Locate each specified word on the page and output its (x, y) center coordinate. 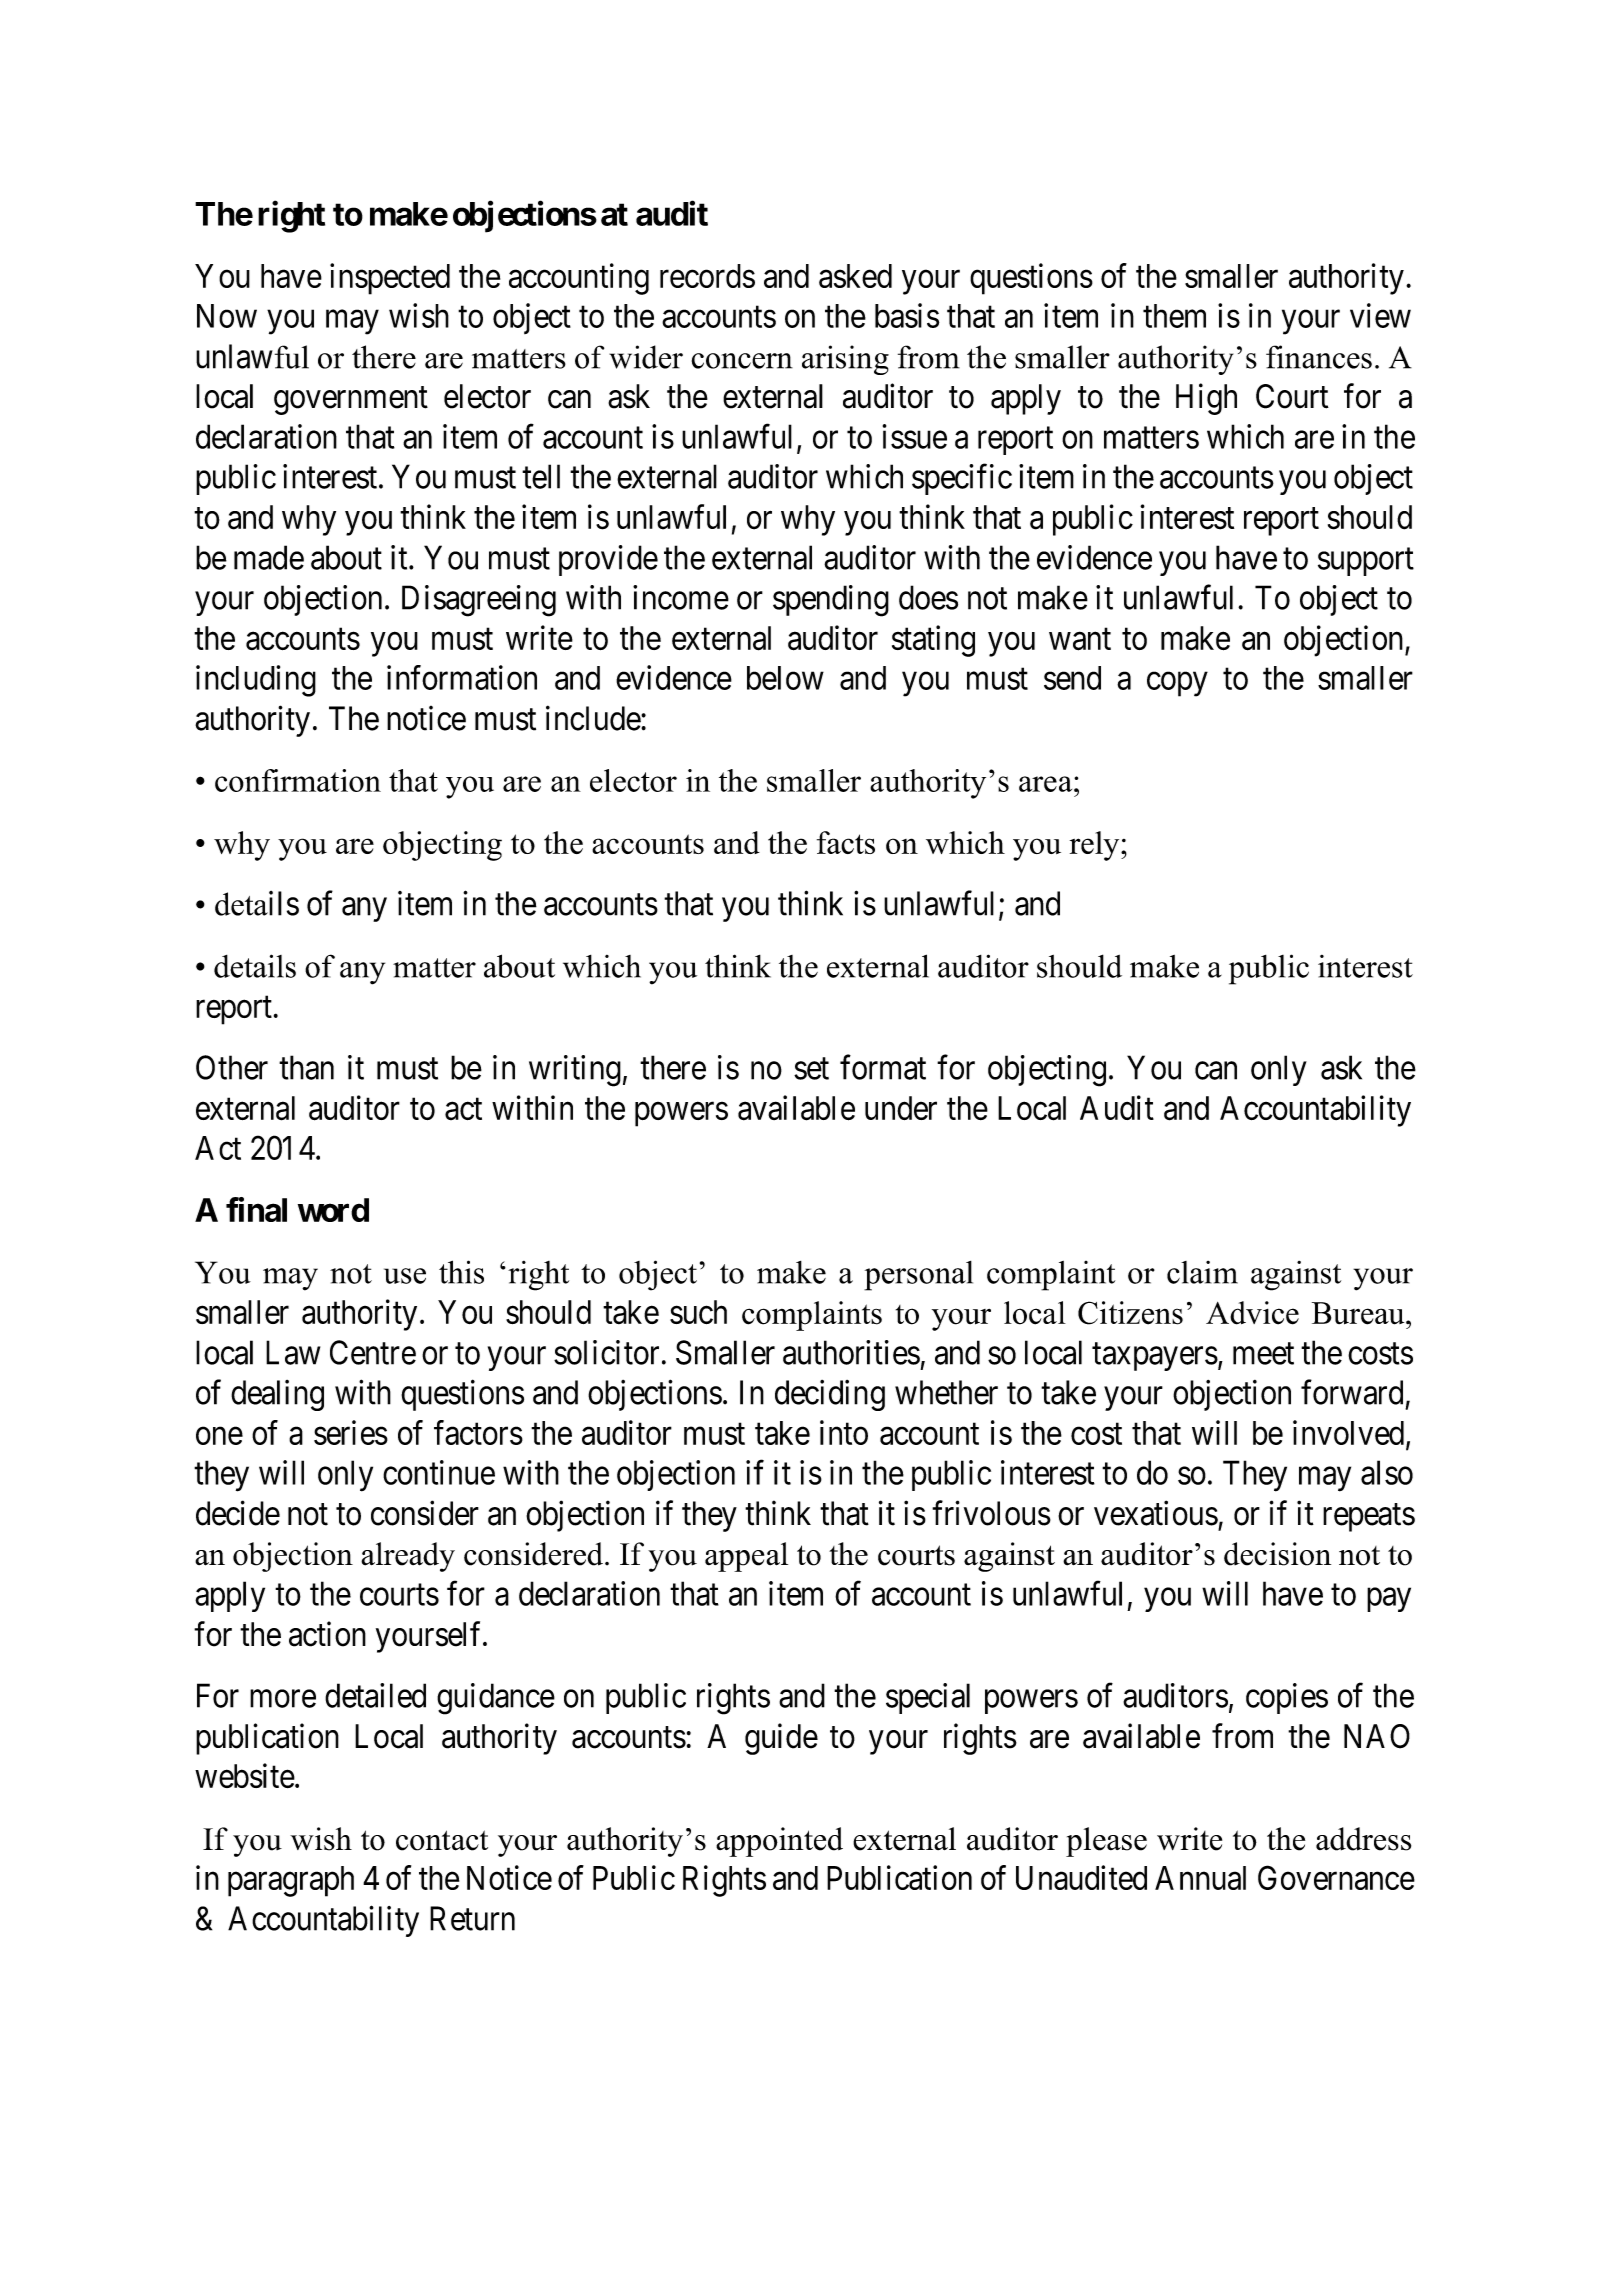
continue (439, 1472)
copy (1177, 684)
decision (1277, 1554)
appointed (779, 1842)
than (306, 1067)
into (844, 1432)
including (256, 681)
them (1174, 316)
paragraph (291, 1881)
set (811, 1069)
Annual (1200, 1878)
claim (1202, 1272)
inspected (390, 279)
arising (845, 360)
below (785, 678)
